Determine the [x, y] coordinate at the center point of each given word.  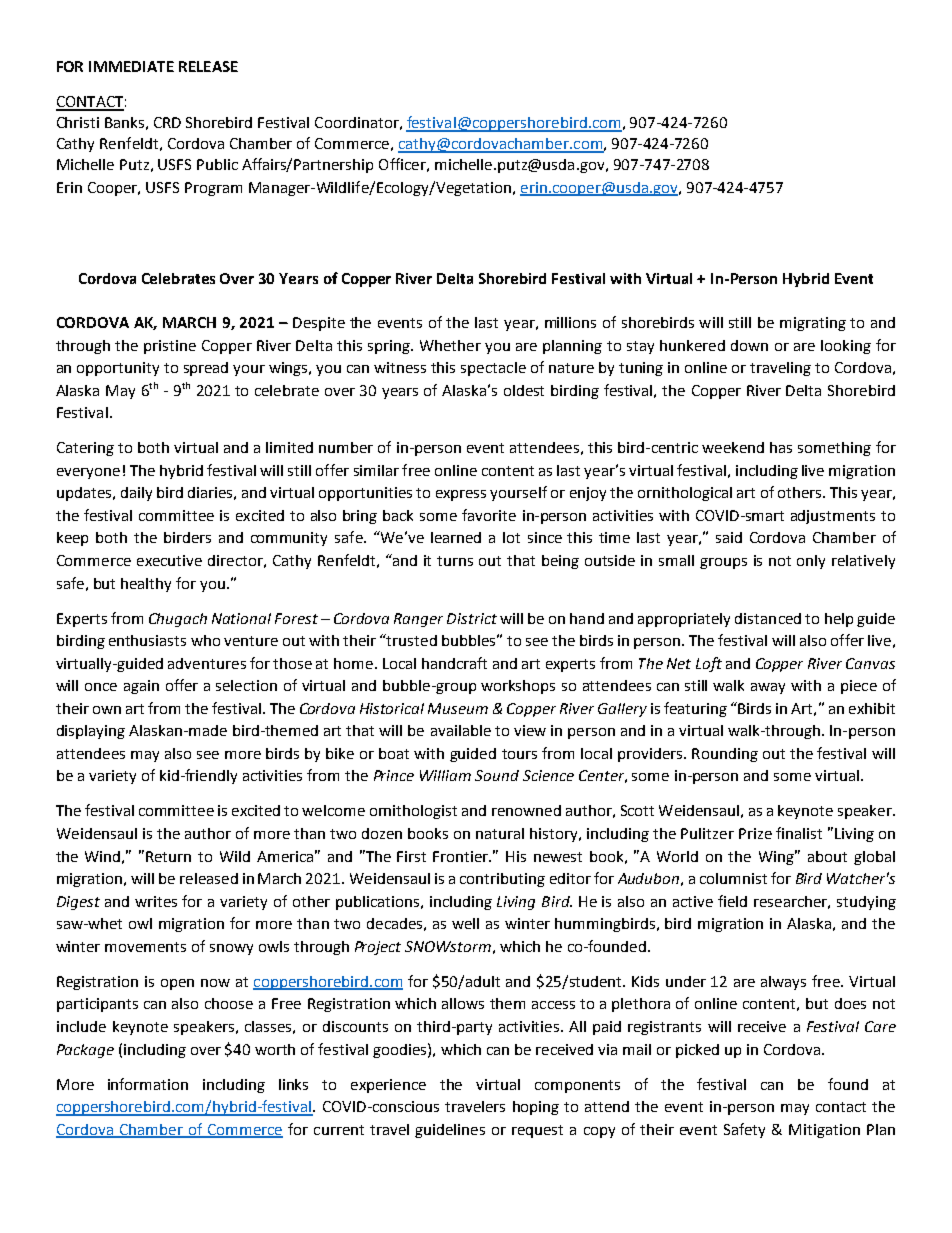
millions [570, 322]
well [465, 923]
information [148, 1084]
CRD [167, 122]
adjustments [833, 517]
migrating [813, 324]
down [749, 345]
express [461, 495]
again [141, 687]
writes [156, 901]
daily [136, 494]
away [768, 688]
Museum [458, 708]
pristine [170, 347]
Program [213, 189]
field [732, 901]
